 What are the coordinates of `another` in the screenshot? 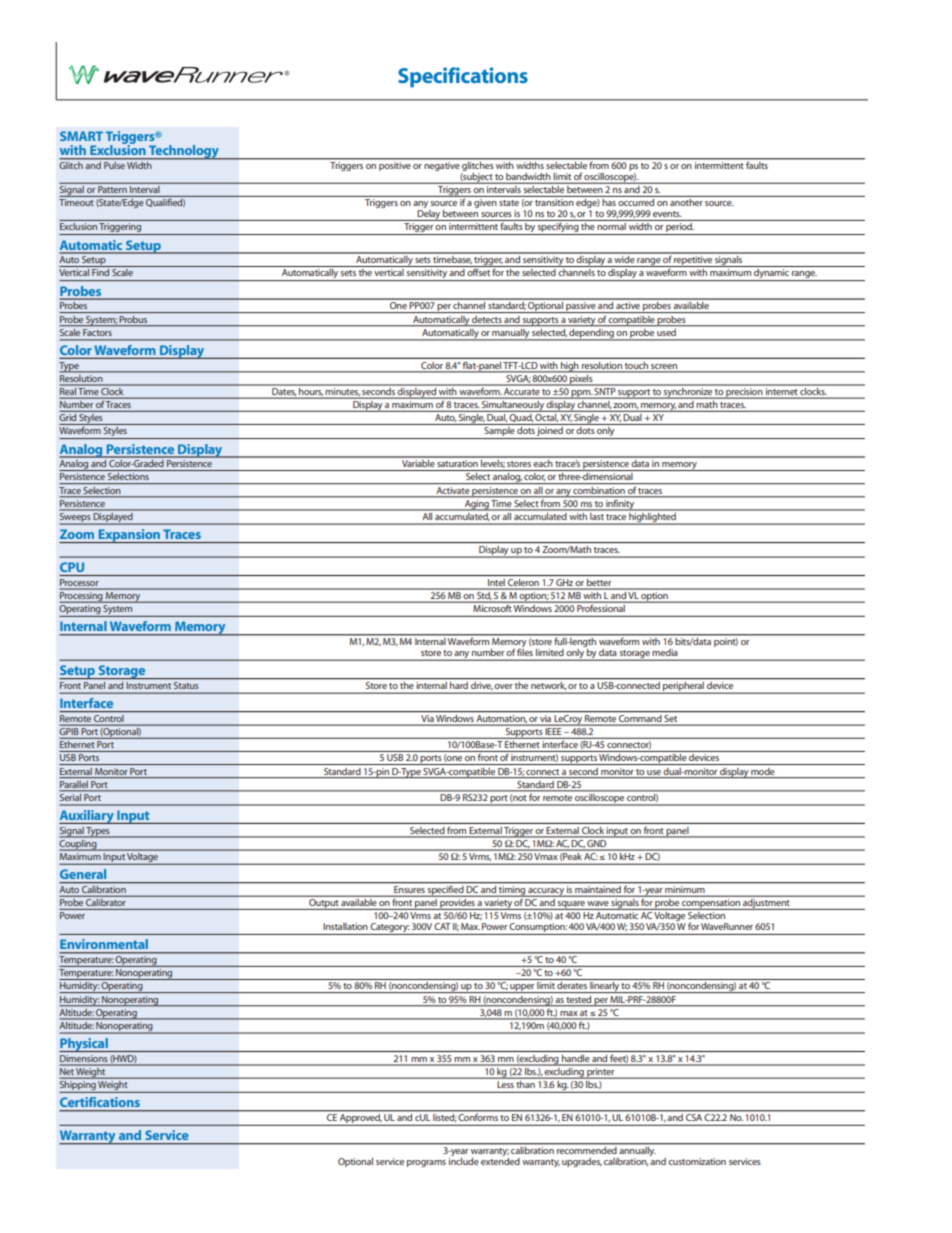 It's located at (686, 202).
